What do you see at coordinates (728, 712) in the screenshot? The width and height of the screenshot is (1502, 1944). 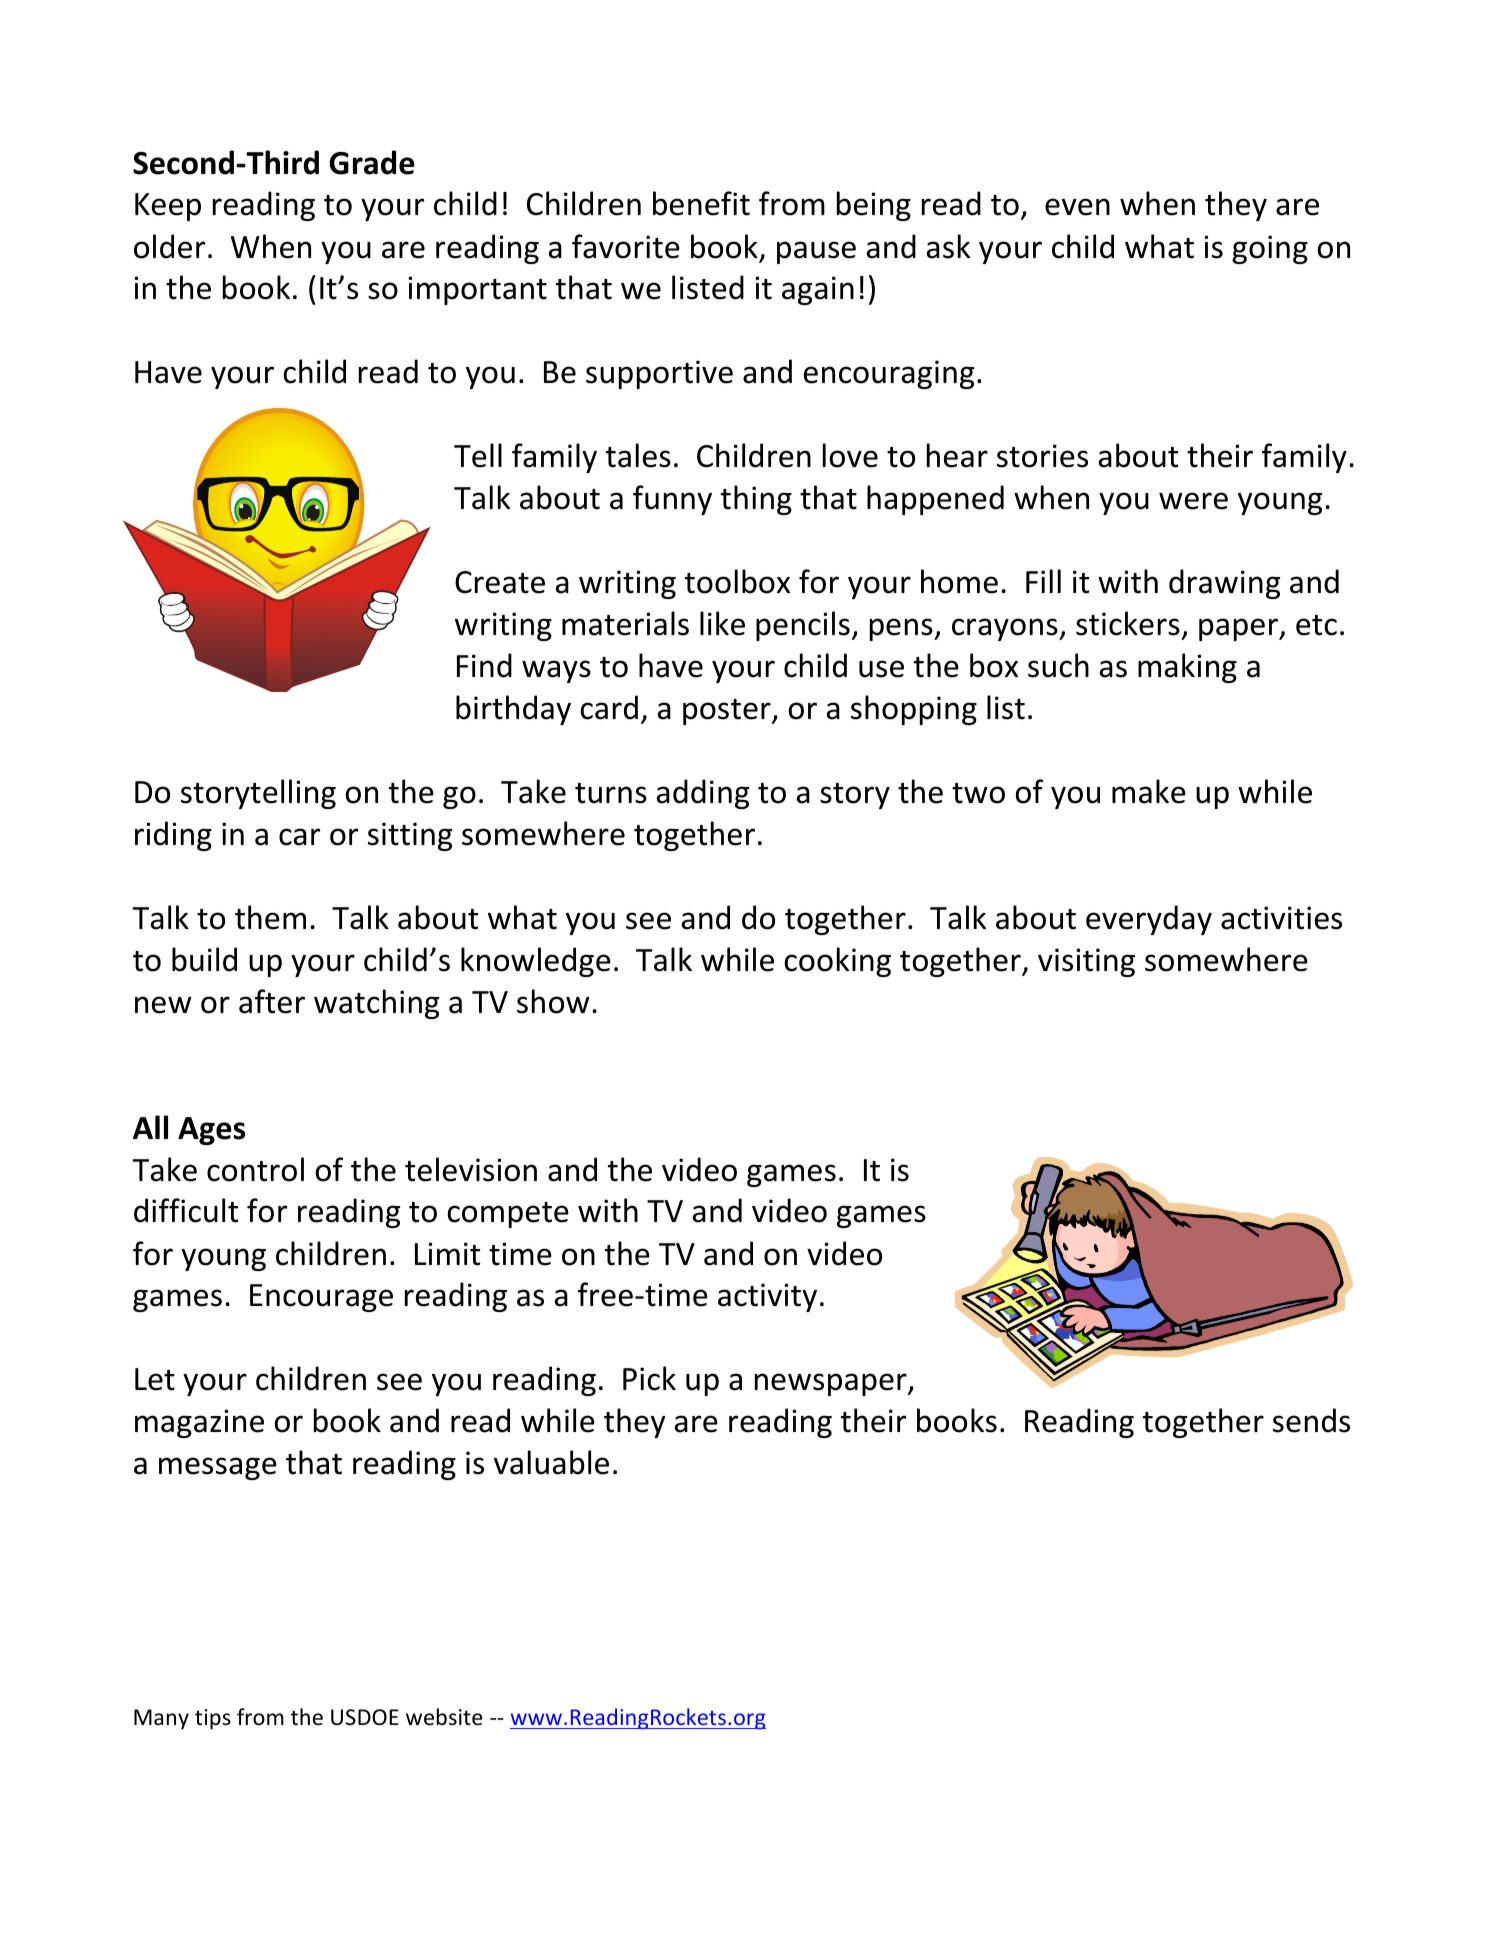 I see `poster` at bounding box center [728, 712].
